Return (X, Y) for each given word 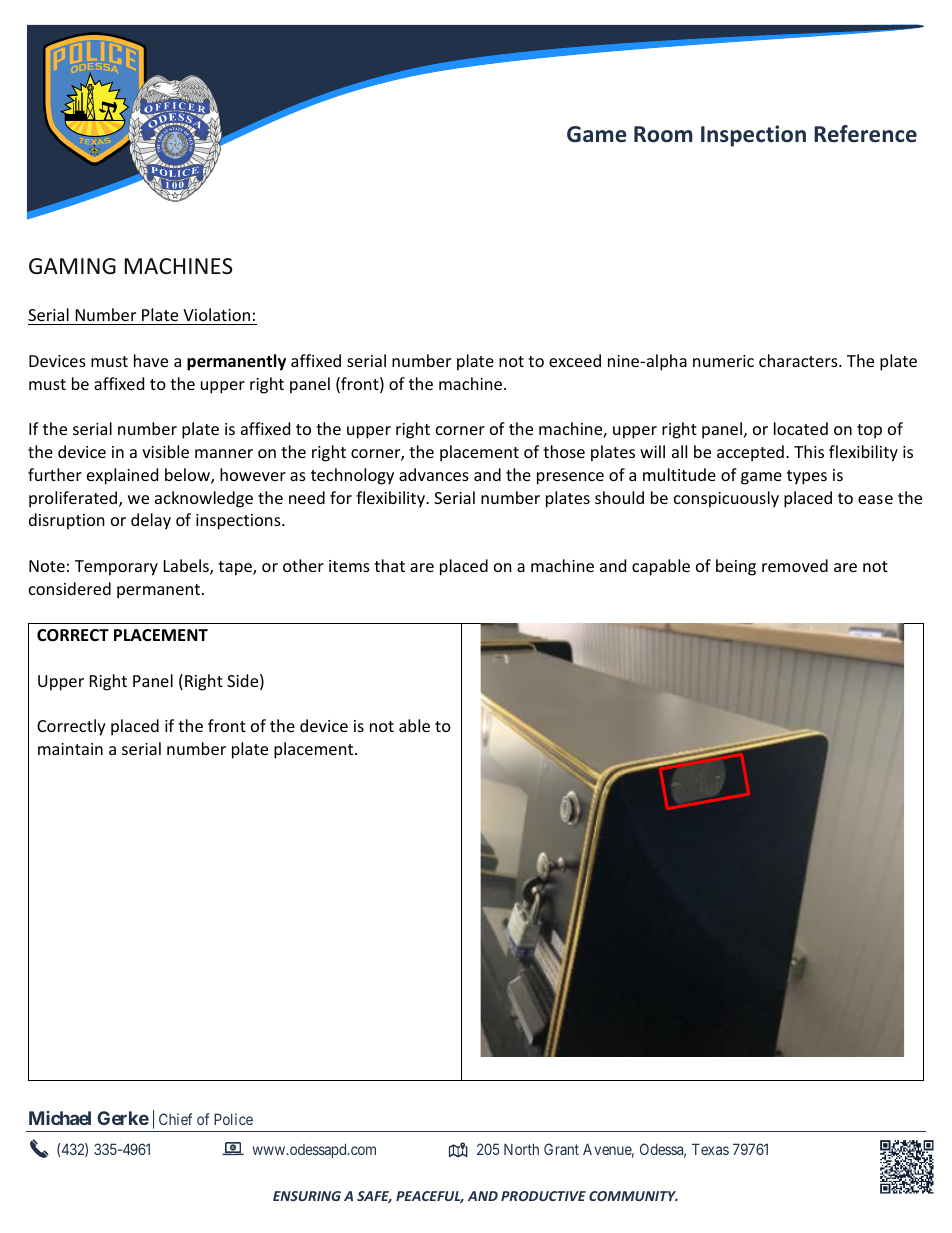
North (521, 1149)
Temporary (116, 568)
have (151, 360)
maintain (70, 749)
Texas (710, 1149)
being (736, 567)
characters (799, 360)
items (349, 566)
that (389, 565)
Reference (865, 134)
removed (795, 565)
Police (233, 1119)
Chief (175, 1119)
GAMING (72, 266)
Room (663, 134)
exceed (575, 360)
